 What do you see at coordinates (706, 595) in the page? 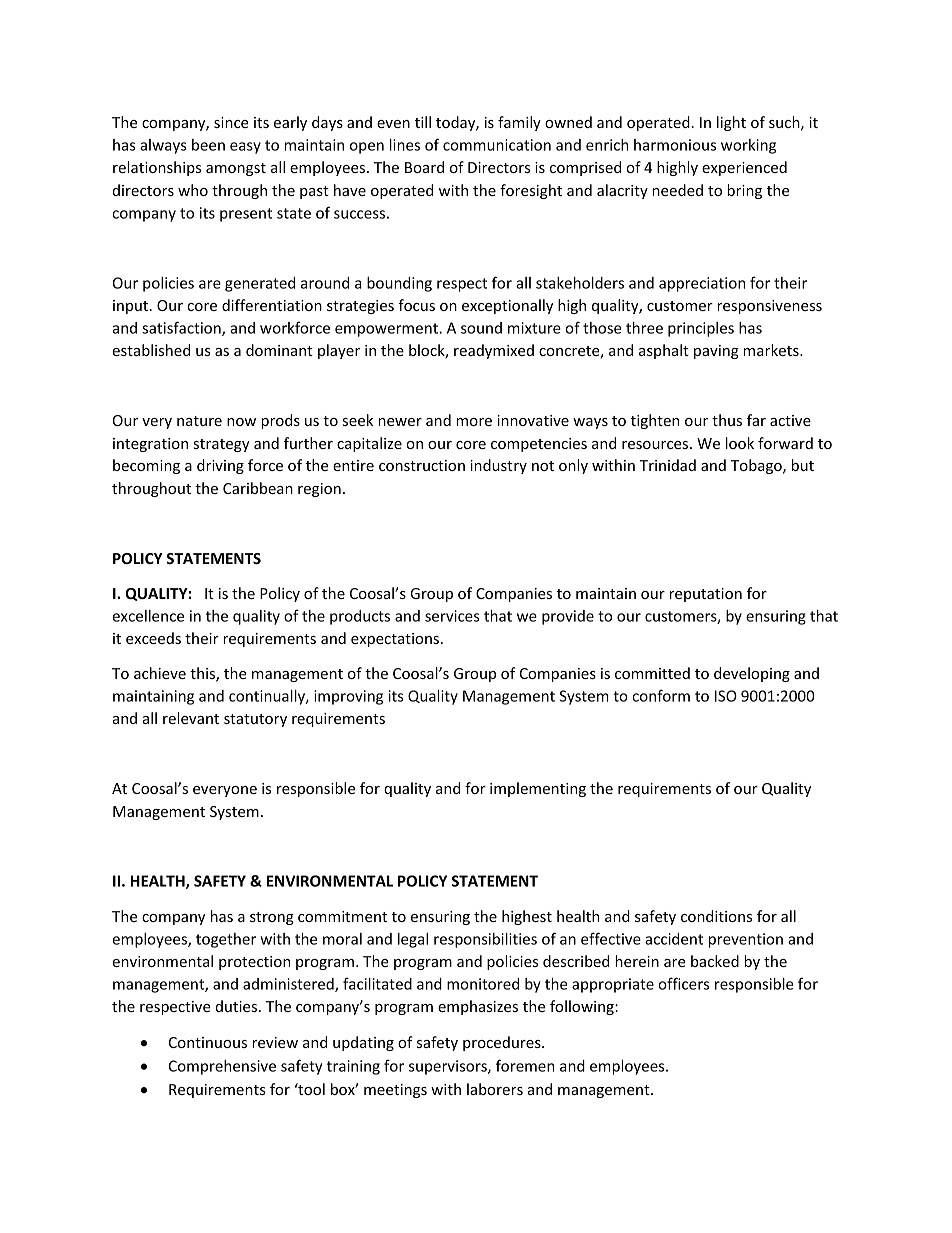
I see `reputation` at bounding box center [706, 595].
